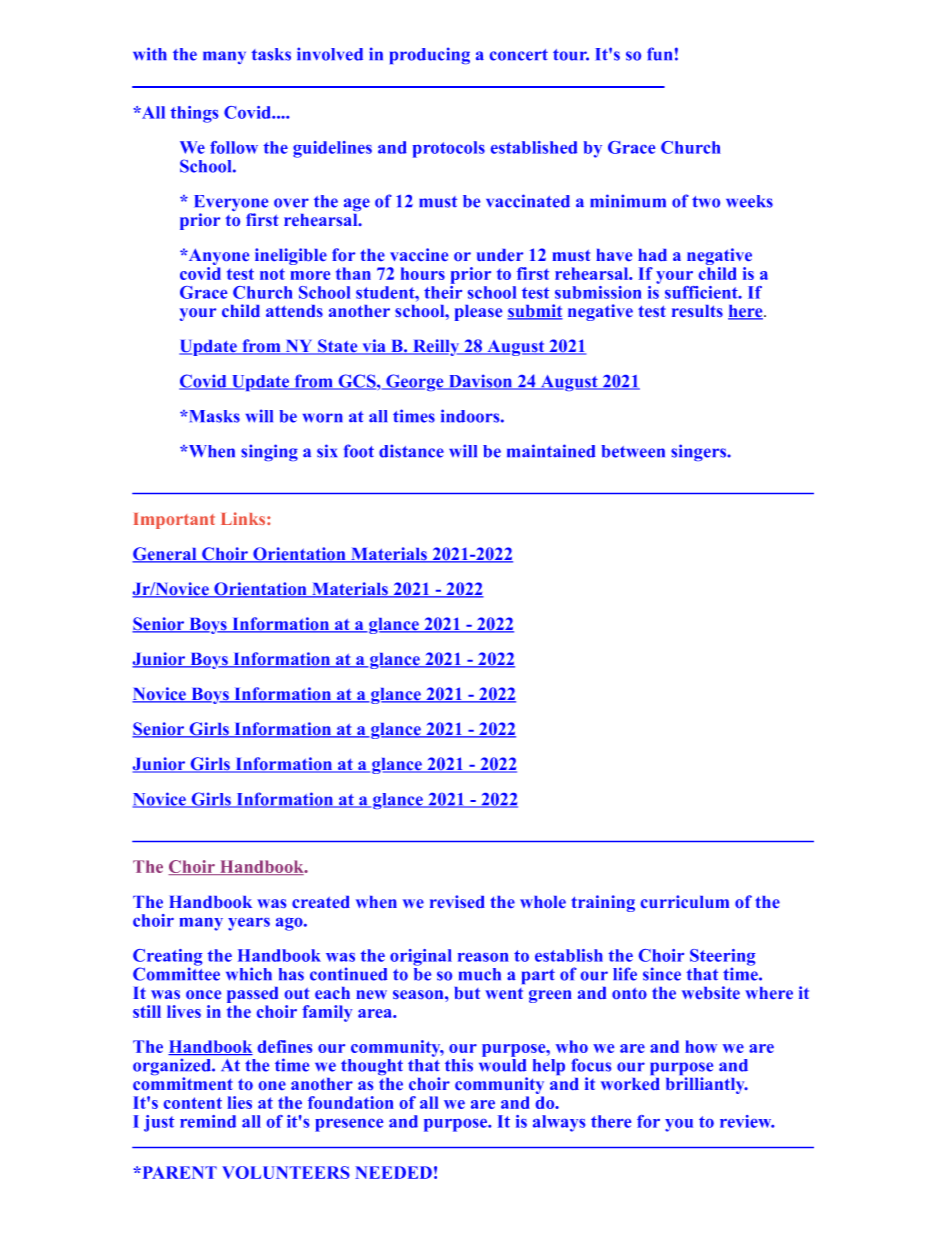 This screenshot has height=1233, width=952. Describe the element at coordinates (699, 452) in the screenshot. I see `singers` at that location.
